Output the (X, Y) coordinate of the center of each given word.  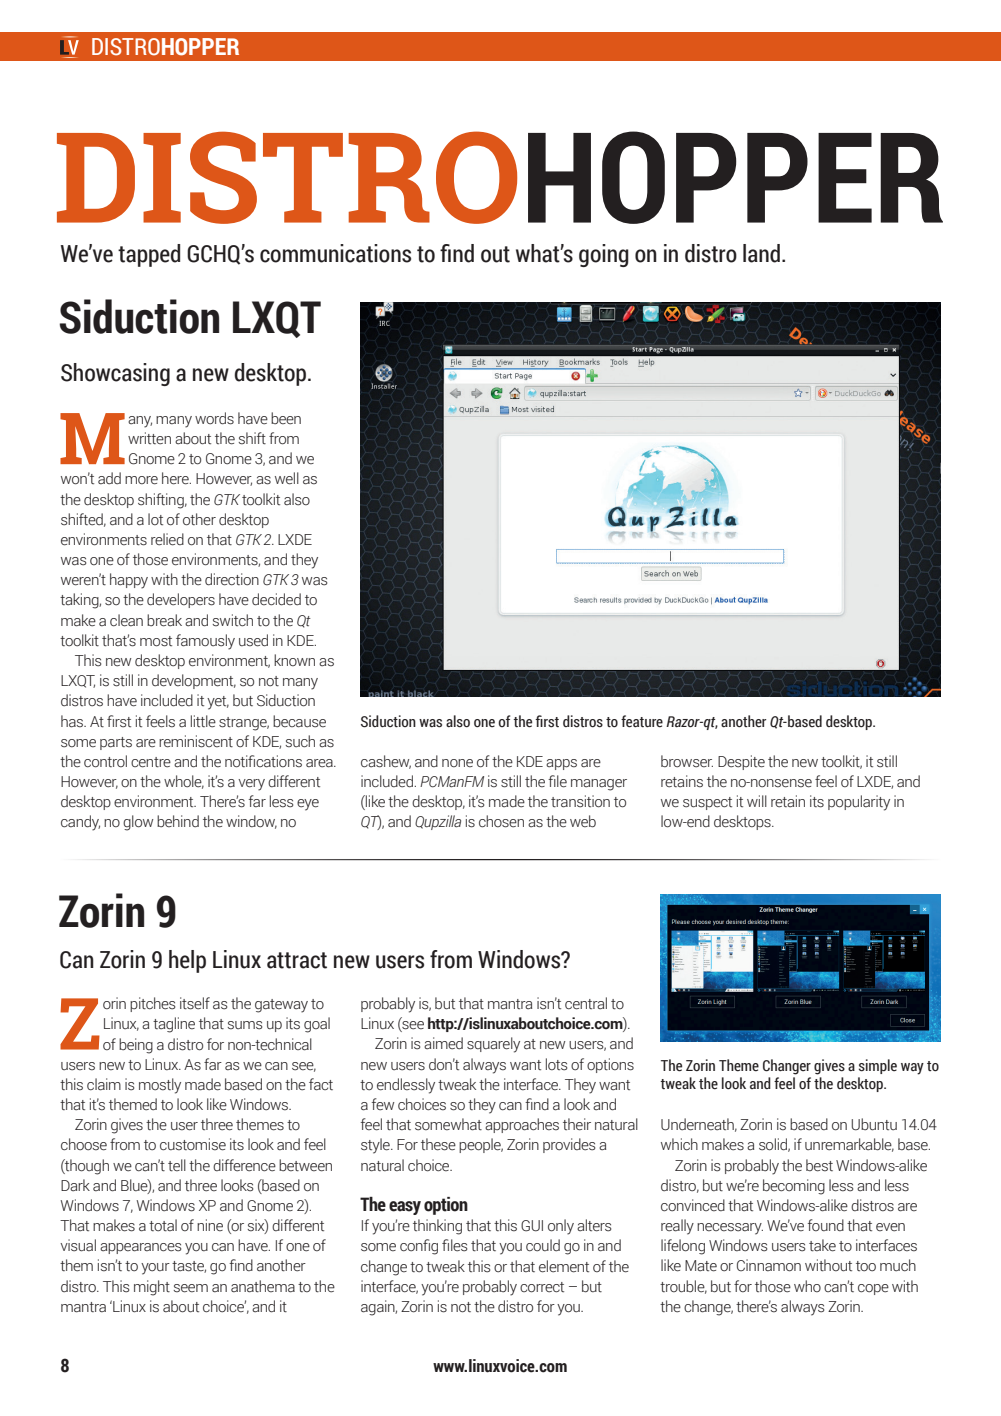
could (543, 1245)
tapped (149, 255)
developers (181, 600)
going (604, 255)
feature (642, 721)
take (822, 1245)
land (761, 253)
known (294, 660)
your (155, 1269)
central (586, 1003)
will (757, 801)
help (187, 961)
